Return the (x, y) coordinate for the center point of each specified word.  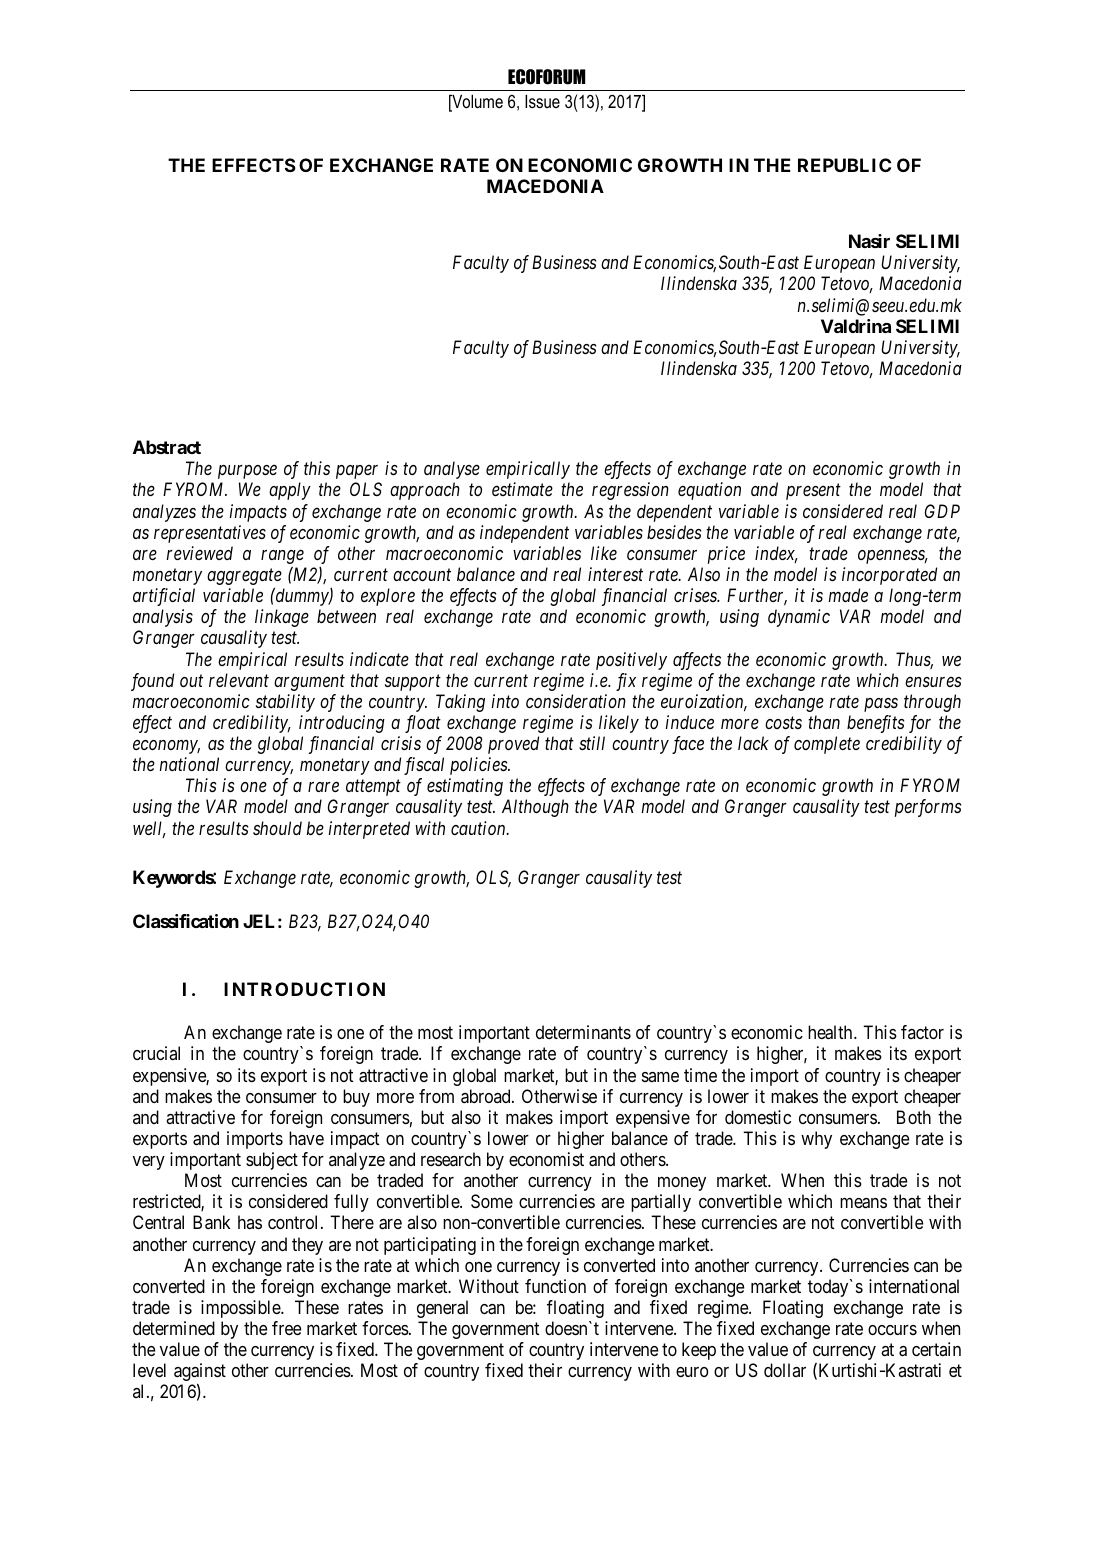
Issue (542, 101)
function (555, 1286)
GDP (942, 511)
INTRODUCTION (304, 989)
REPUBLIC (844, 165)
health (831, 1032)
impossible (241, 1309)
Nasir (869, 241)
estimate (522, 489)
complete (827, 745)
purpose (247, 472)
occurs (892, 1330)
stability (285, 703)
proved (513, 745)
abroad (487, 1096)
